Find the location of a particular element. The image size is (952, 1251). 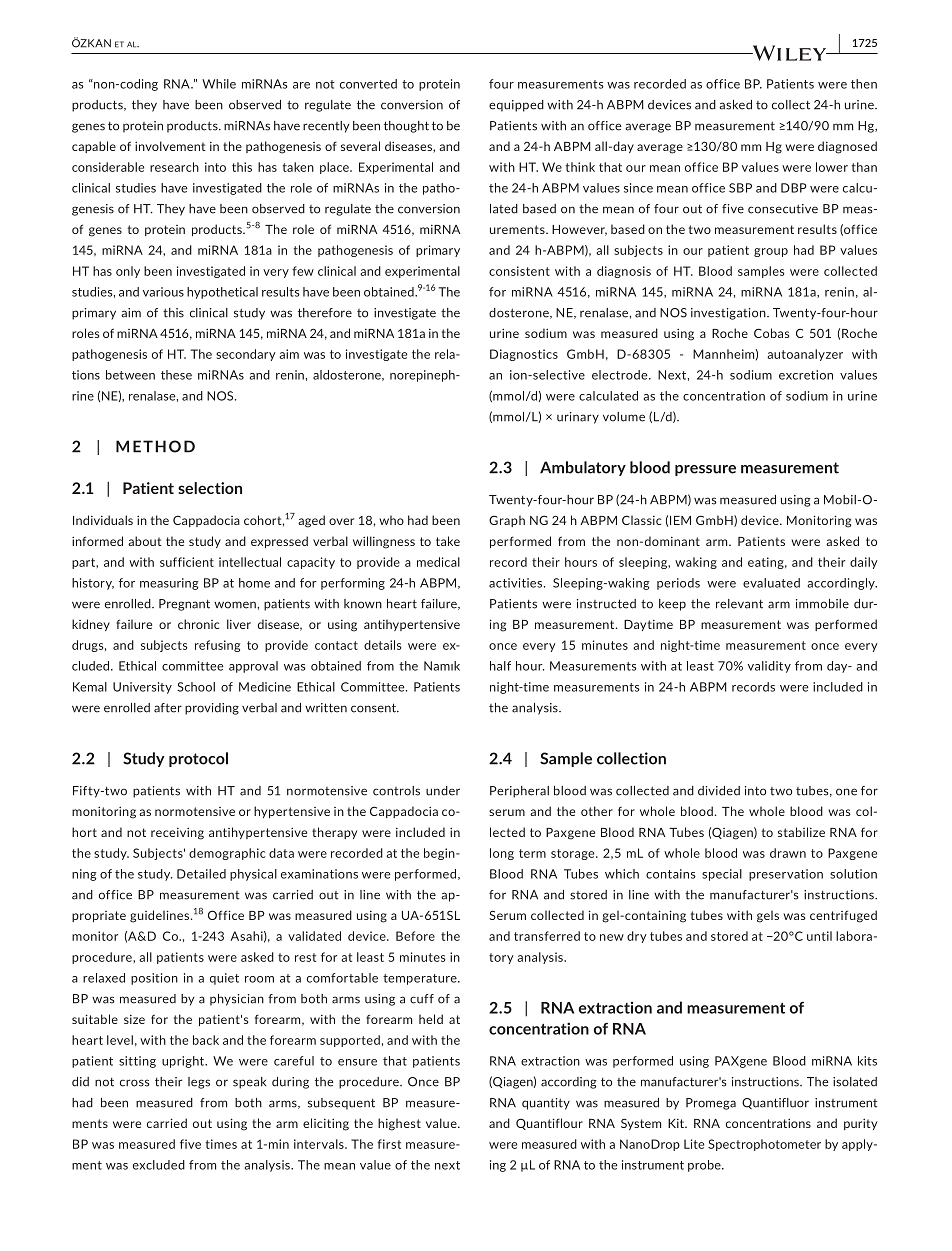

legs is located at coordinates (199, 1083).
